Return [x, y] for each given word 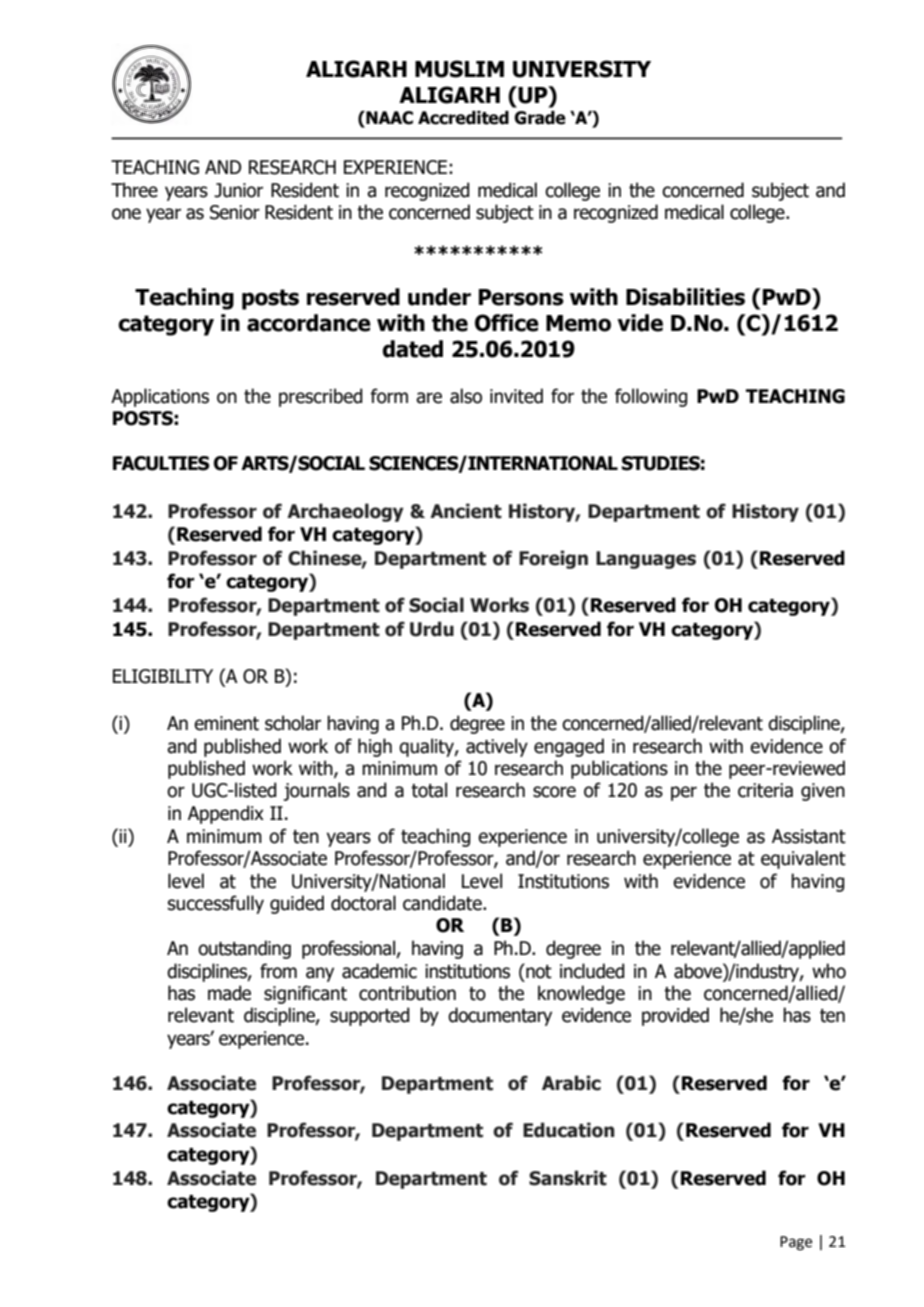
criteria [765, 790]
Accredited [463, 118]
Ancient [466, 511]
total [429, 790]
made [229, 993]
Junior [238, 190]
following [651, 397]
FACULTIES [161, 463]
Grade [540, 118]
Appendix [226, 814]
